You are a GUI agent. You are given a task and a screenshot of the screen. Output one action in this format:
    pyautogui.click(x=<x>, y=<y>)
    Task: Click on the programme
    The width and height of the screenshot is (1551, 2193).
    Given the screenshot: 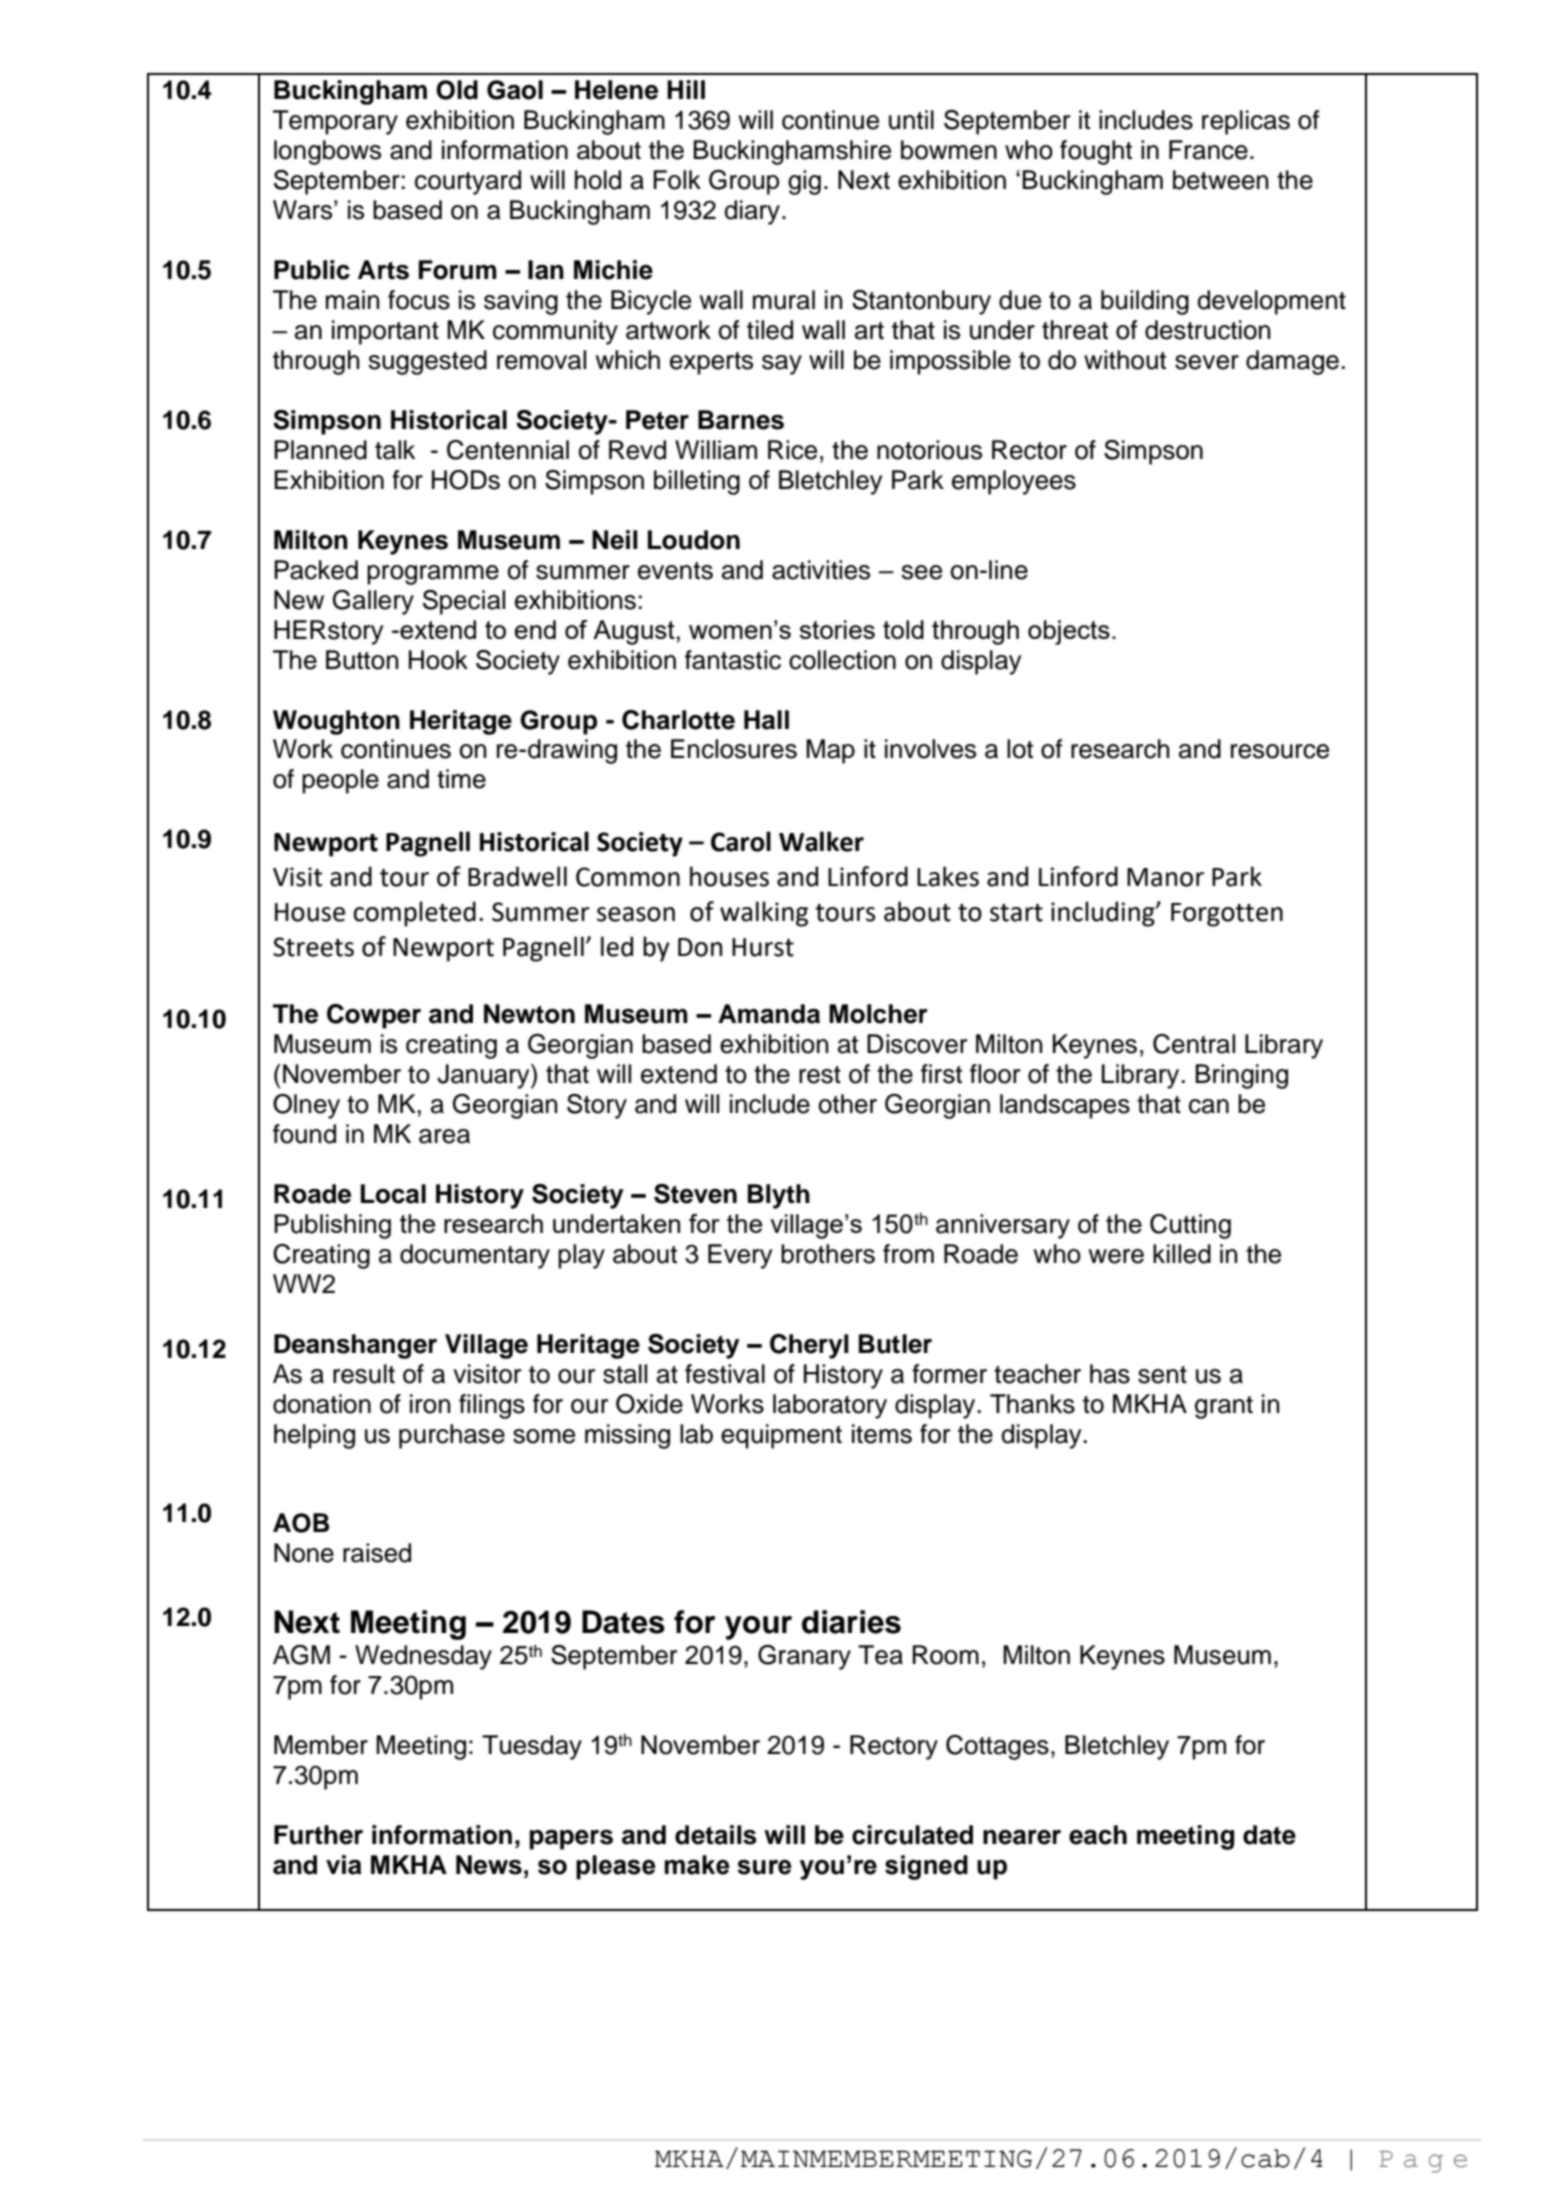 What is the action you would take?
    pyautogui.click(x=433, y=575)
